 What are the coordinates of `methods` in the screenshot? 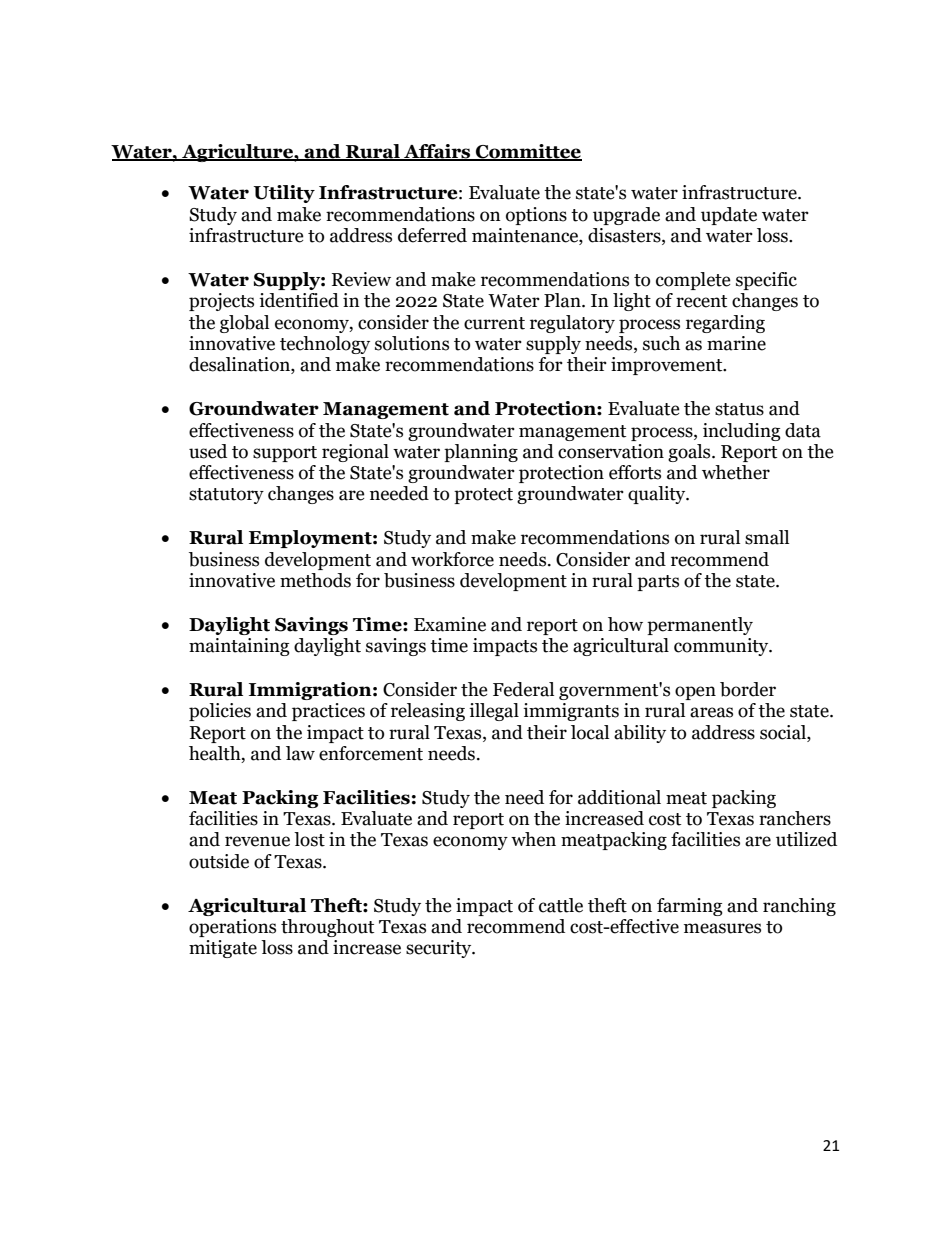 It's located at (315, 580).
